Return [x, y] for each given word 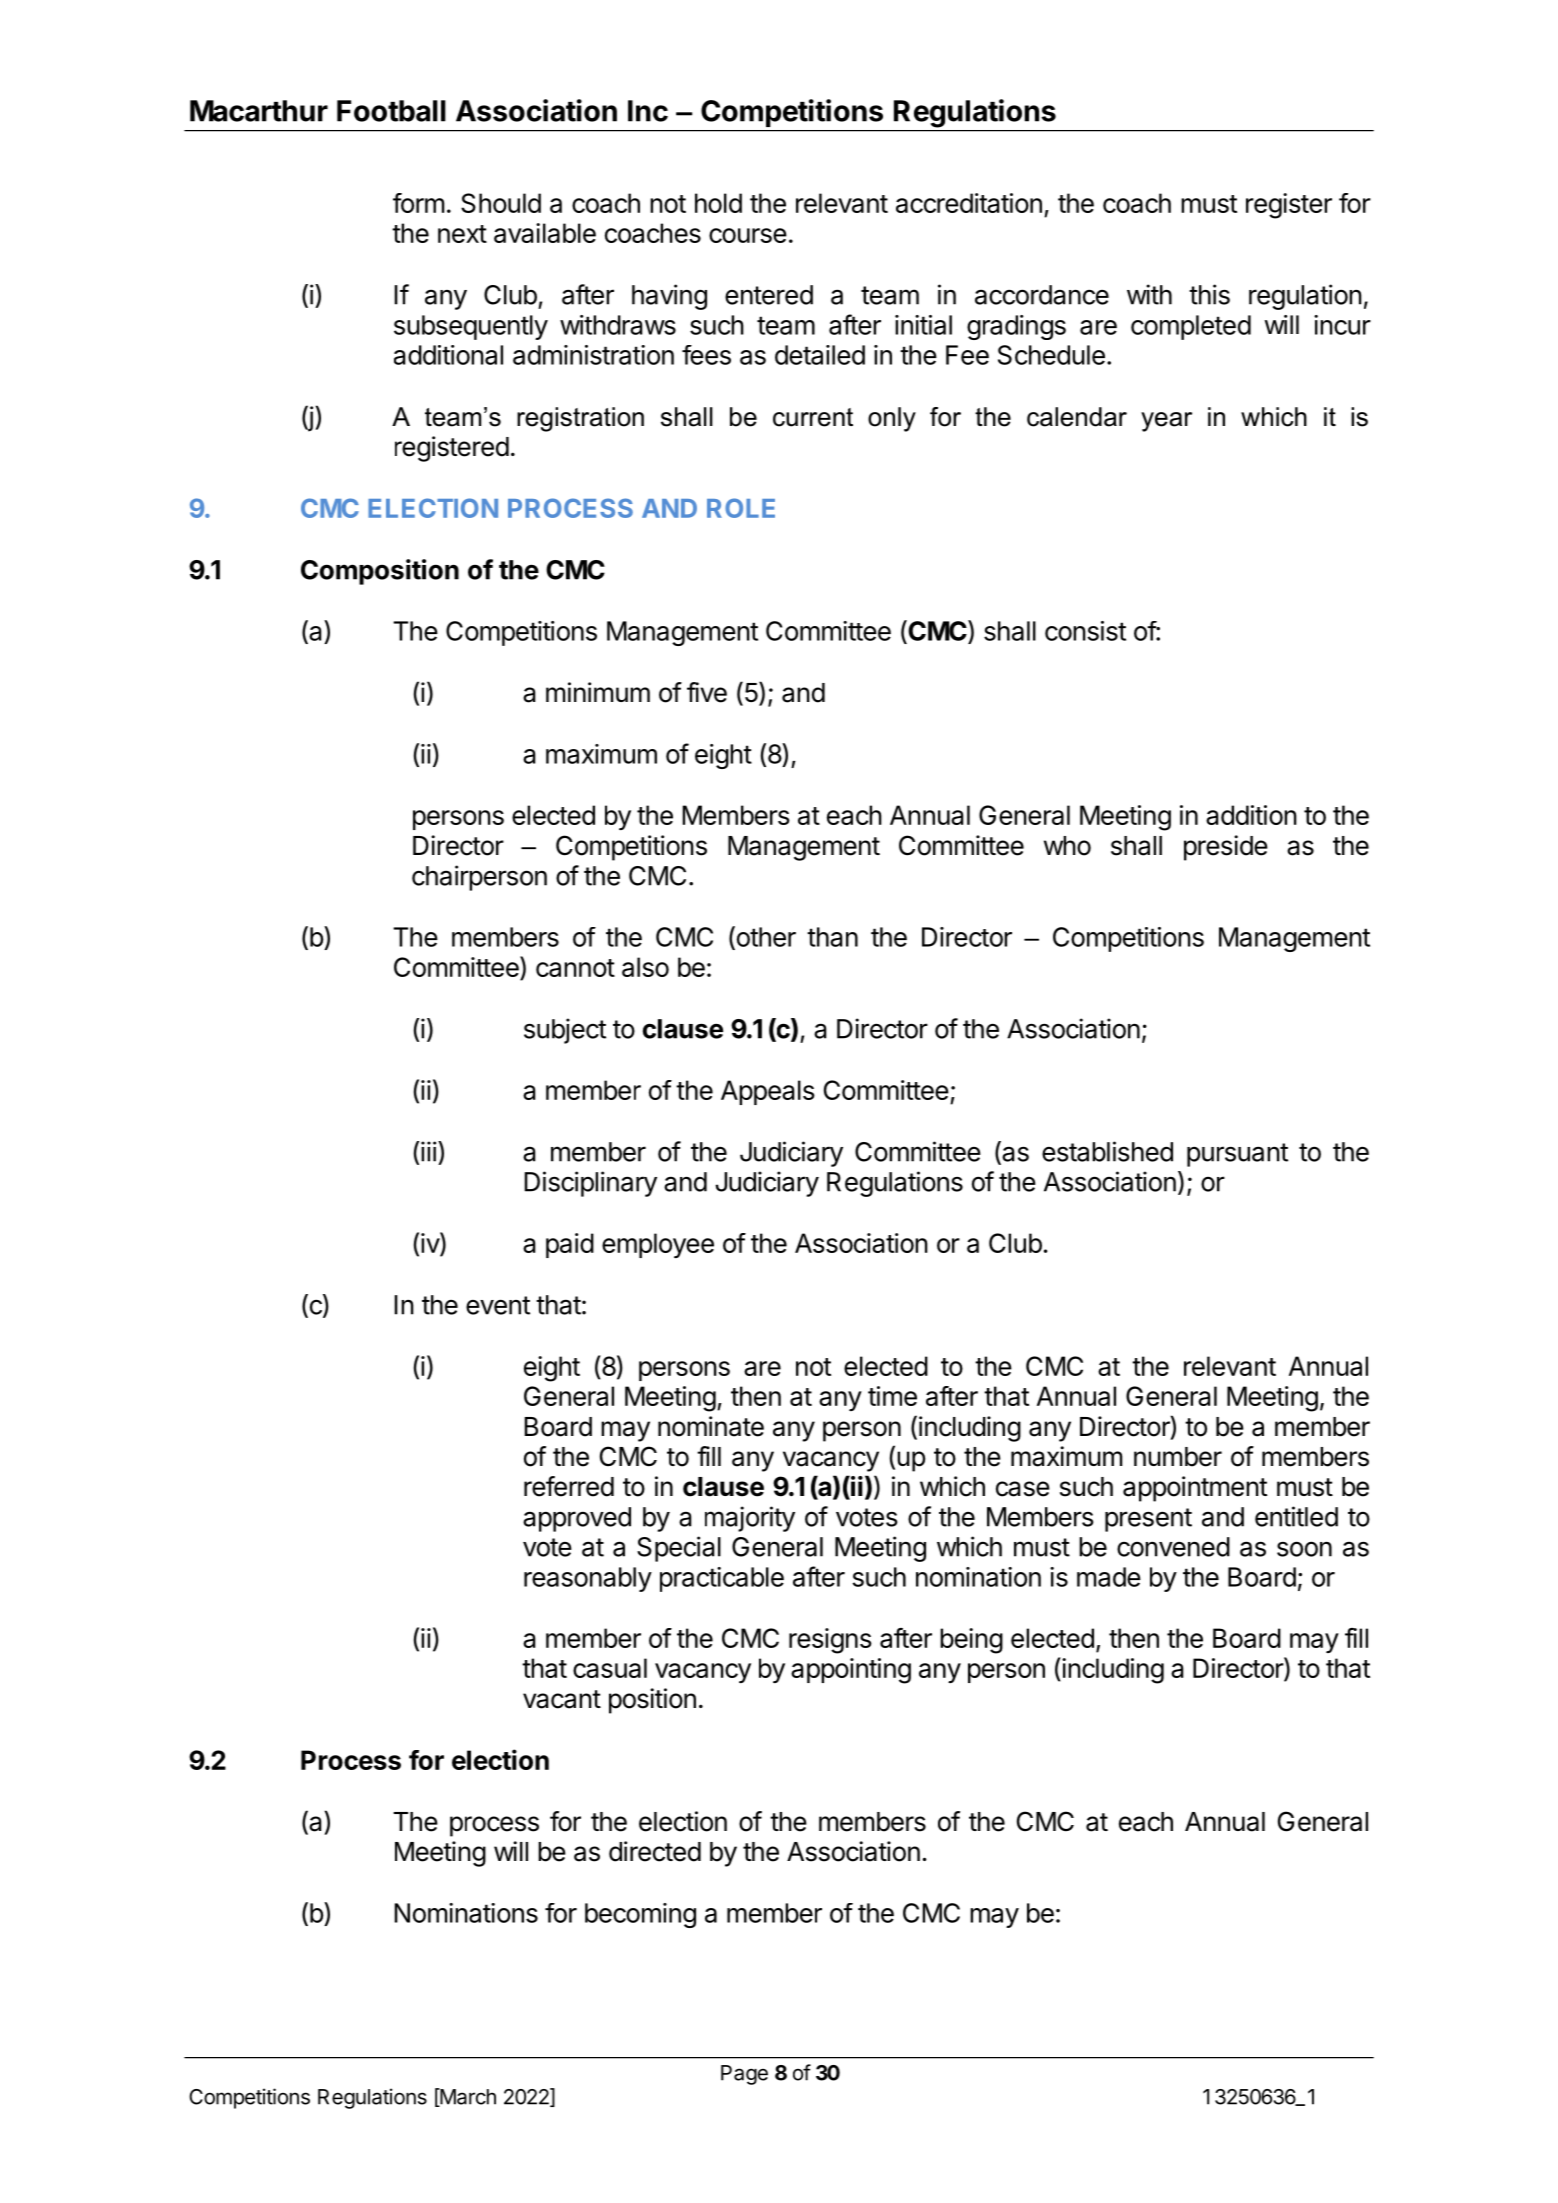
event [498, 1305]
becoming [640, 1915]
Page [744, 2075]
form [418, 203]
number [1178, 1457]
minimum [598, 692]
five [707, 692]
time [892, 1396]
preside [1226, 848]
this [1209, 294]
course [748, 235]
